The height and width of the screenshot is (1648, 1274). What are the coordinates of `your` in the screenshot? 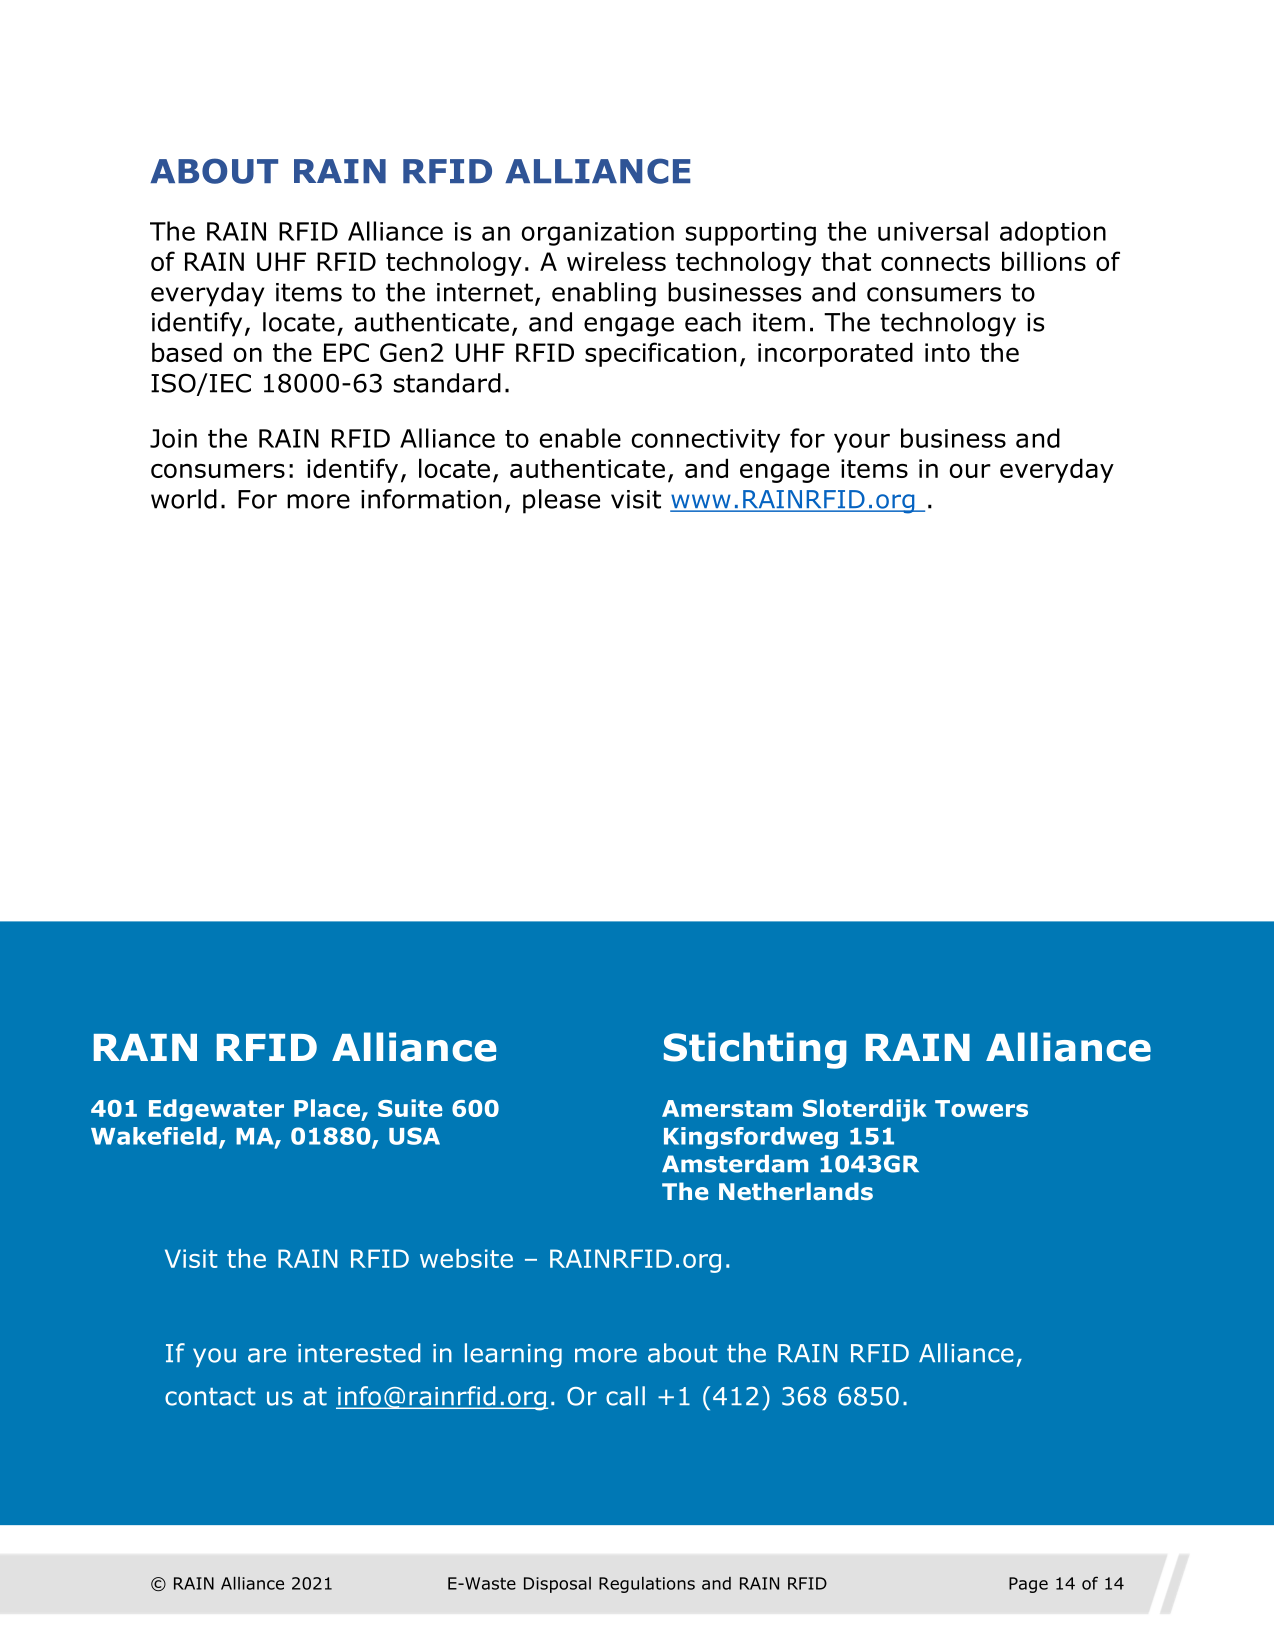 It's located at (862, 443).
